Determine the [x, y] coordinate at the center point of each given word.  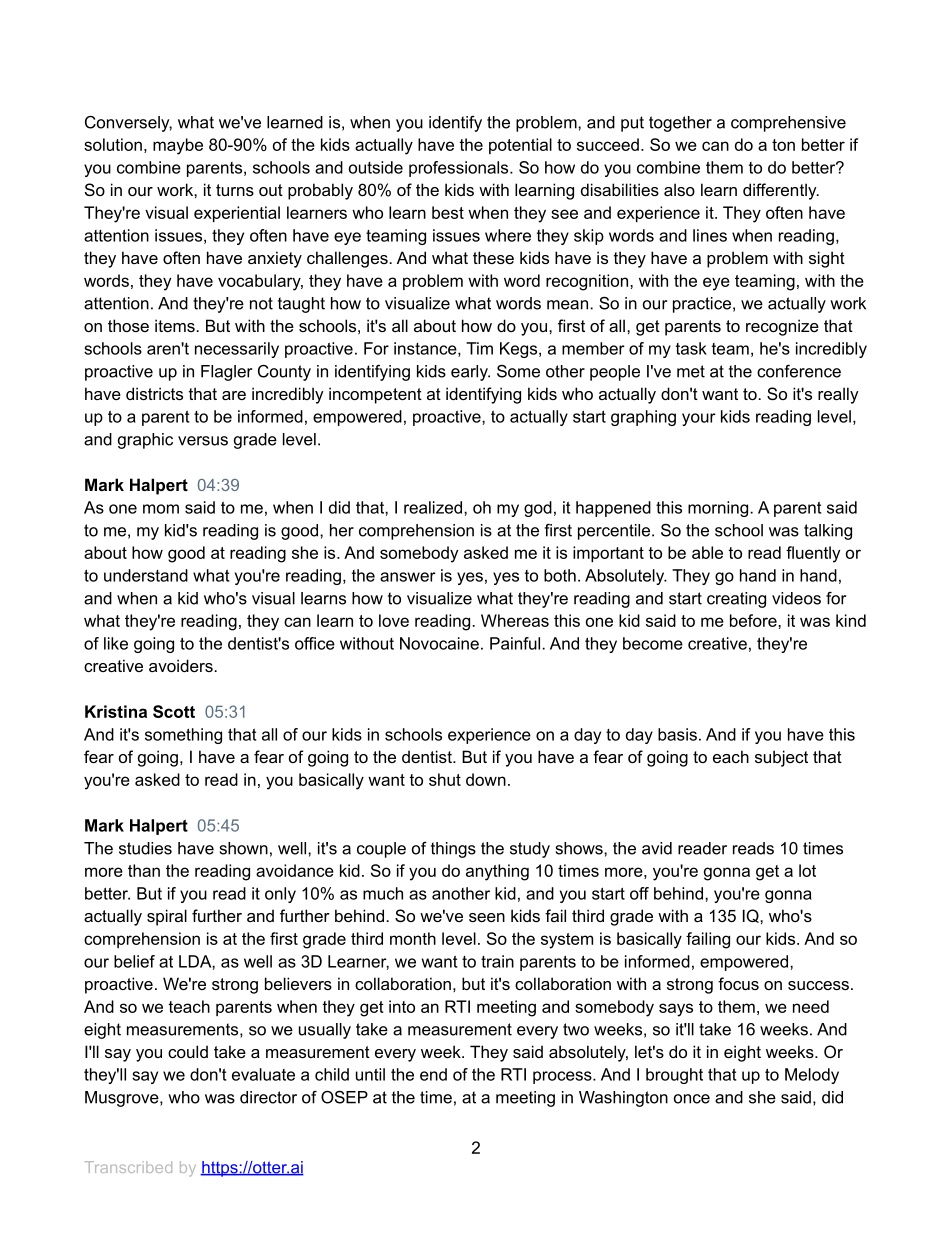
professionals [460, 169]
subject [781, 758]
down [486, 779]
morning [719, 509]
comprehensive [788, 124]
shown [244, 848]
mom [161, 509]
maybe [178, 146]
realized [433, 507]
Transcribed [128, 1167]
